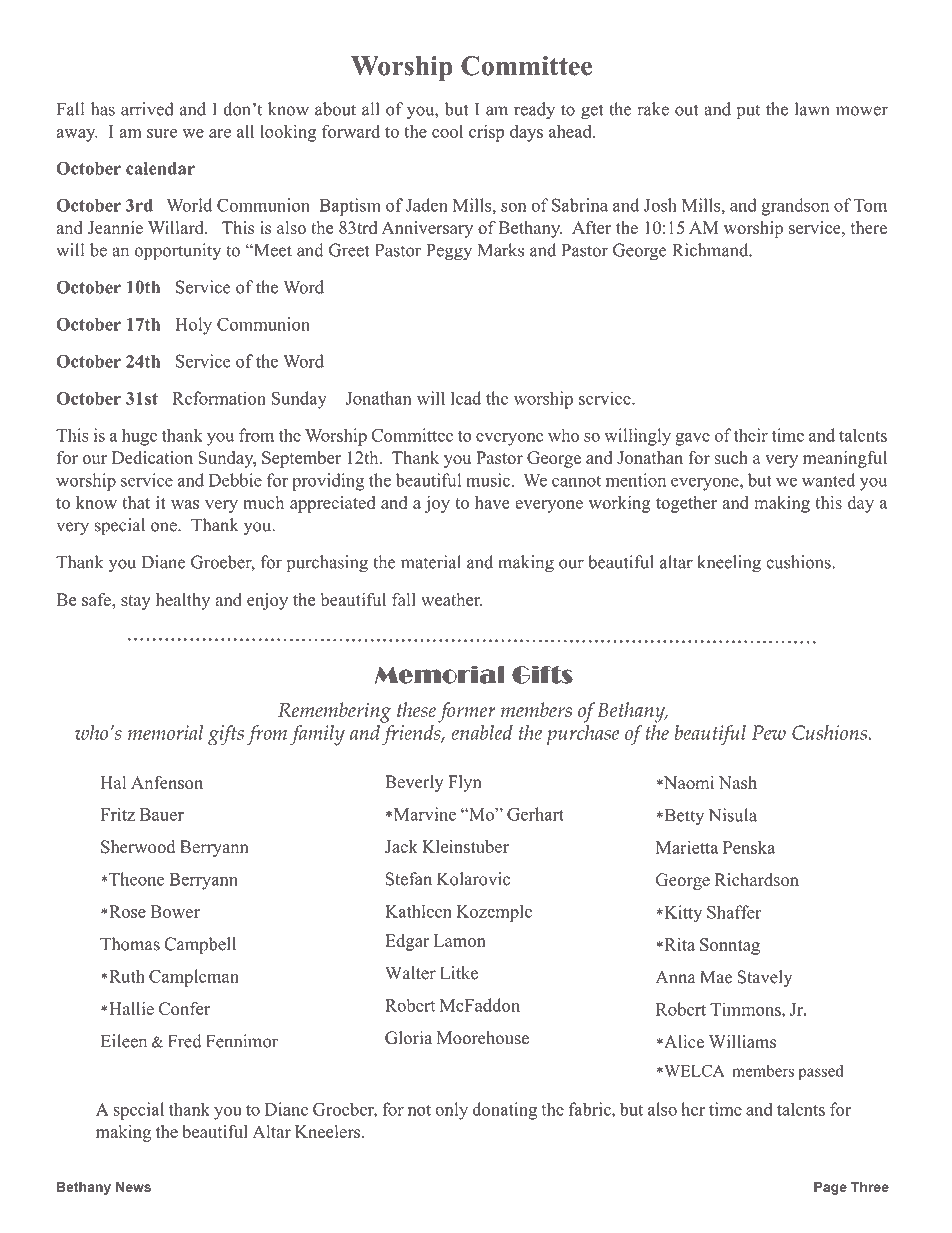  I want to click on enabled, so click(482, 732).
